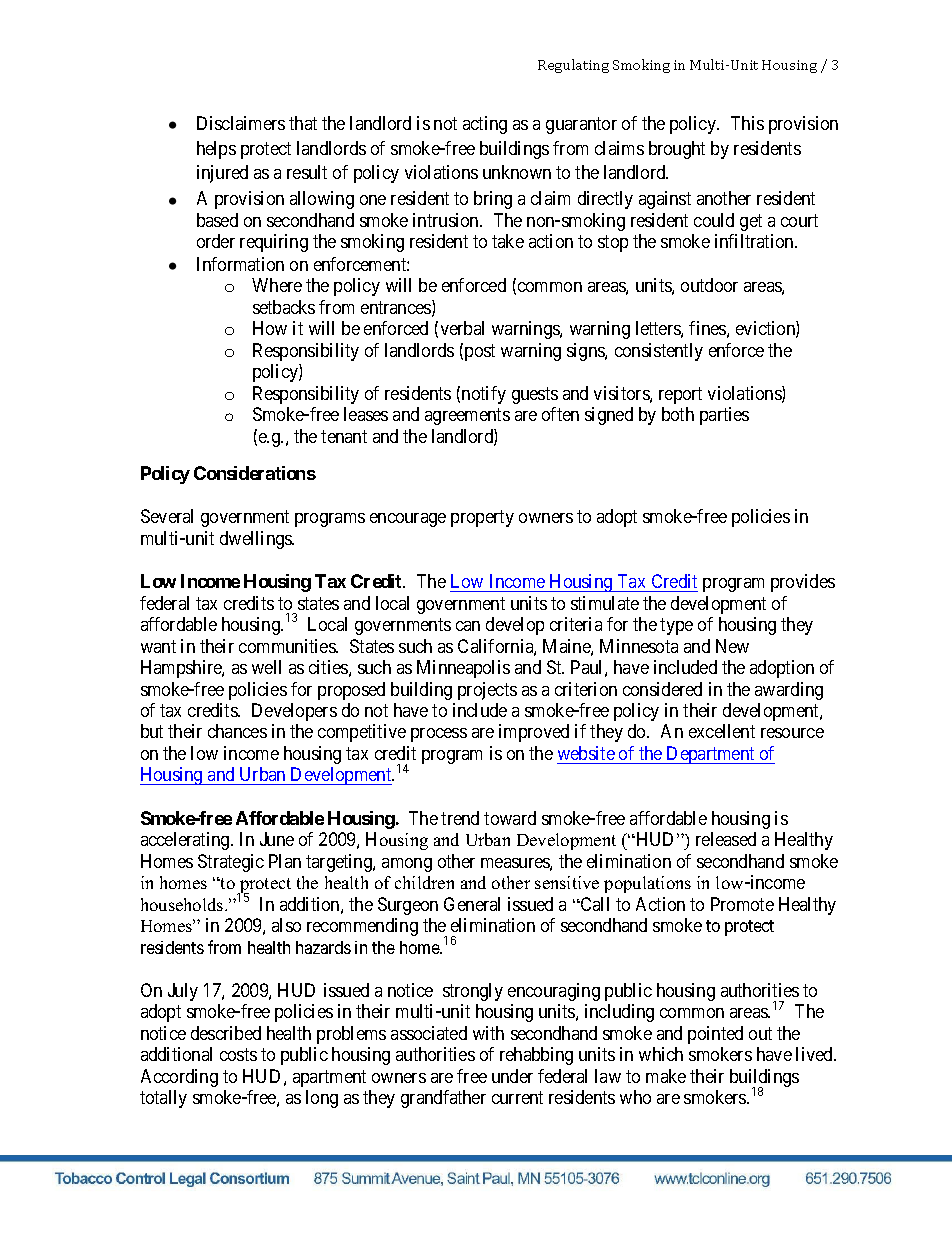 The height and width of the screenshot is (1233, 952). Describe the element at coordinates (485, 125) in the screenshot. I see `acting` at that location.
